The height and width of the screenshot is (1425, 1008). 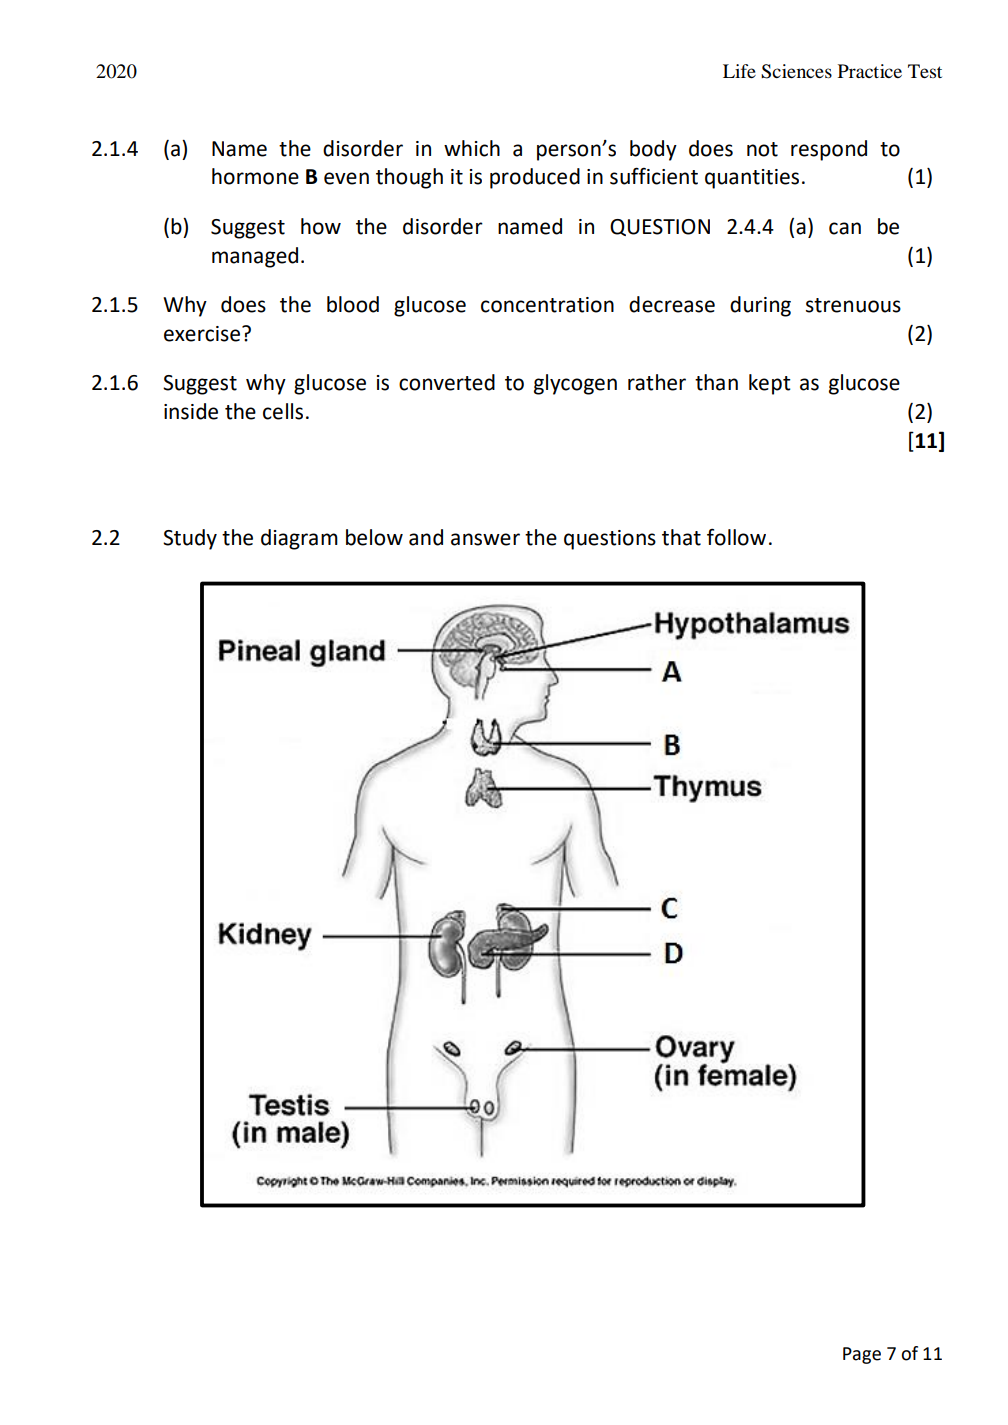 What do you see at coordinates (255, 176) in the screenshot?
I see `hormone` at bounding box center [255, 176].
